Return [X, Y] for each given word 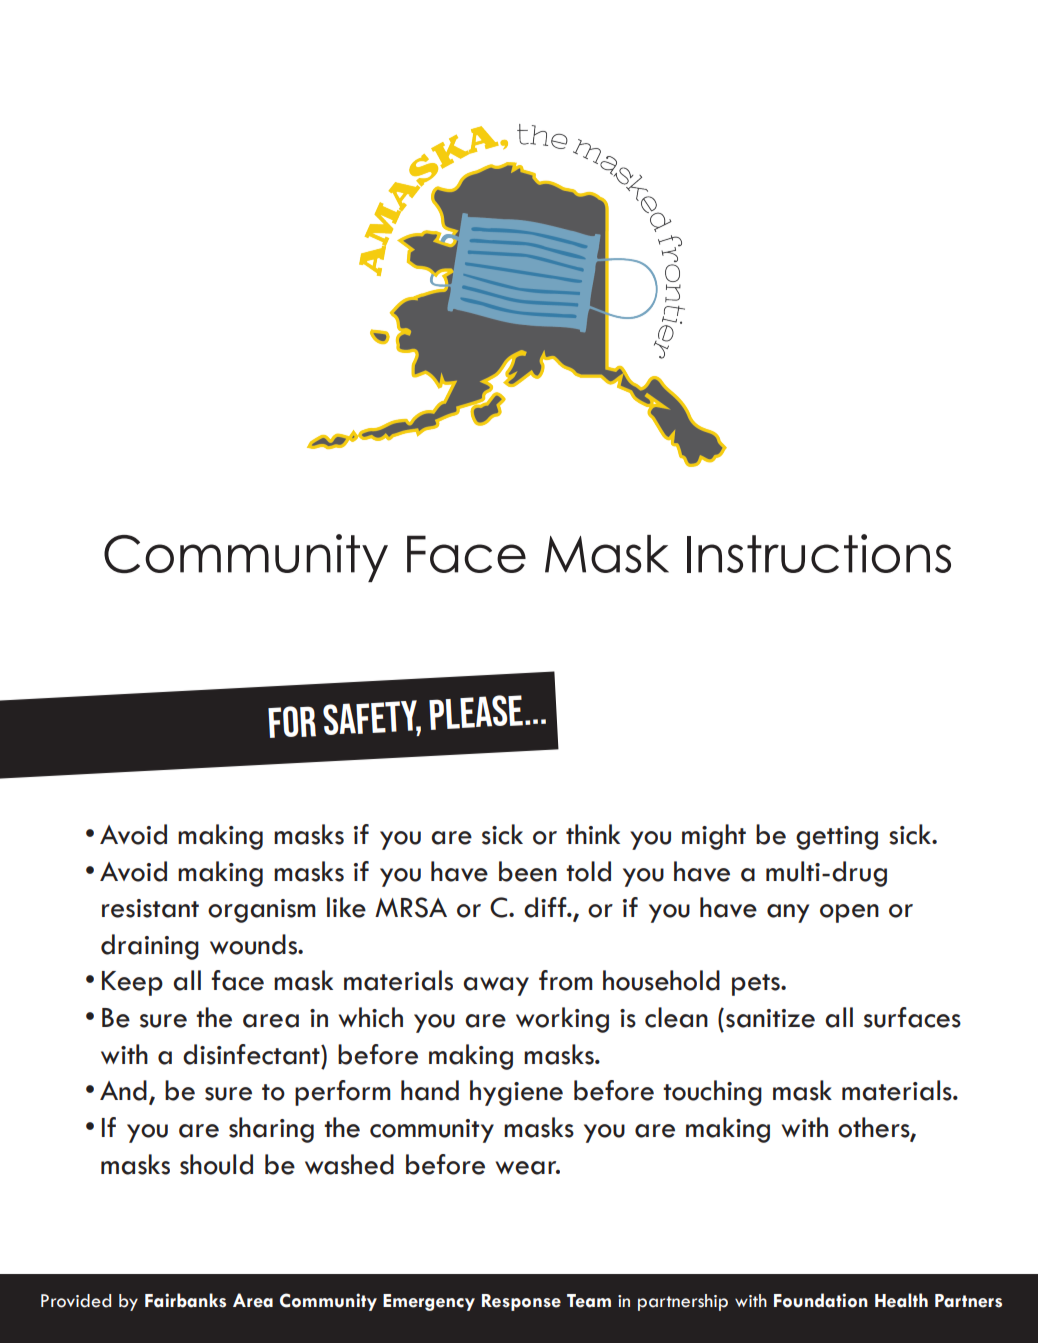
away [496, 986]
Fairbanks [185, 1300]
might [714, 837]
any [788, 913]
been [528, 871]
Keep [132, 983]
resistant [150, 908]
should [216, 1164]
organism [262, 911]
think [593, 834]
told [588, 871]
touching [712, 1093]
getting [837, 838]
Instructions [819, 553]
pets [757, 985]
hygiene [516, 1093]
